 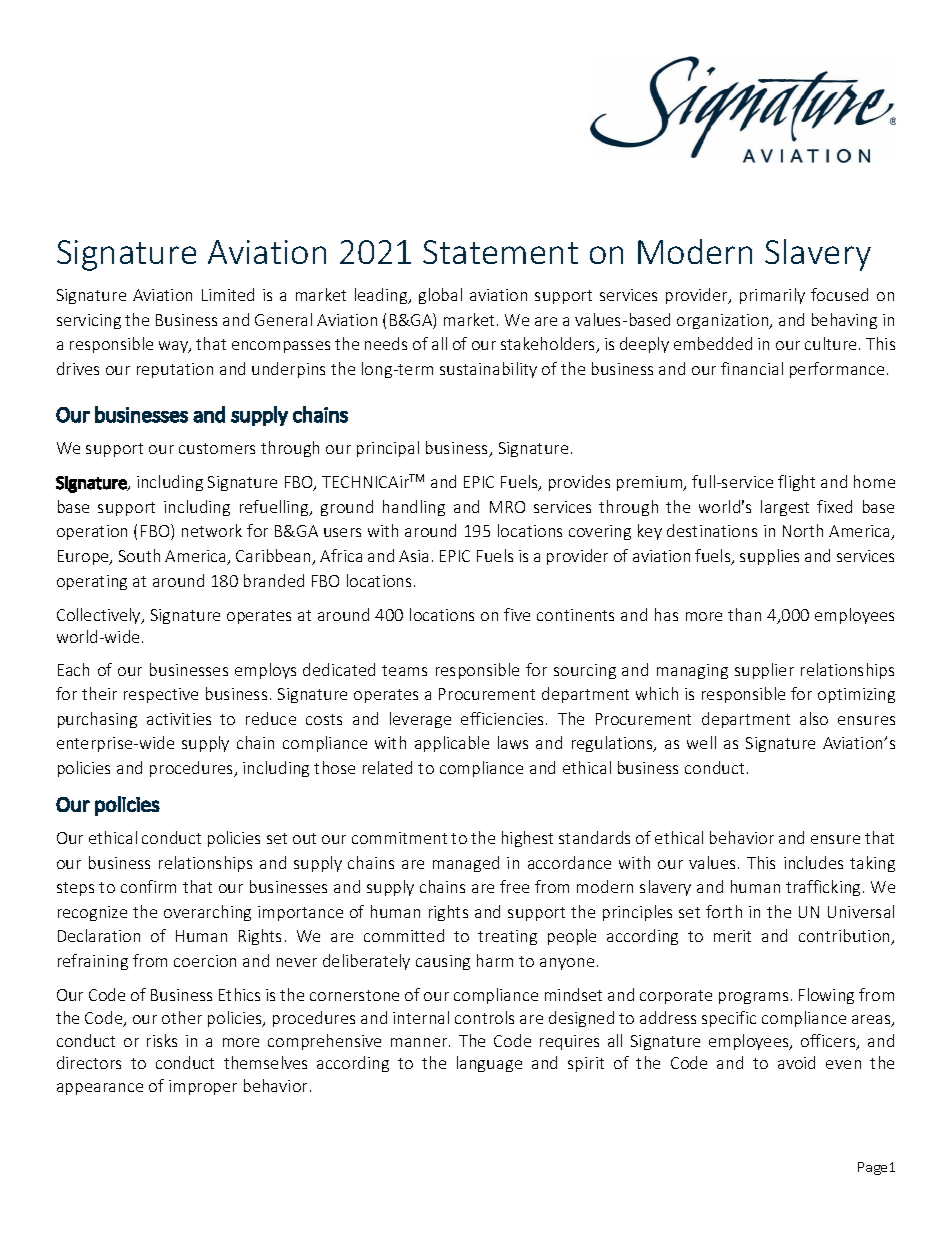 I want to click on respective, so click(x=161, y=695).
